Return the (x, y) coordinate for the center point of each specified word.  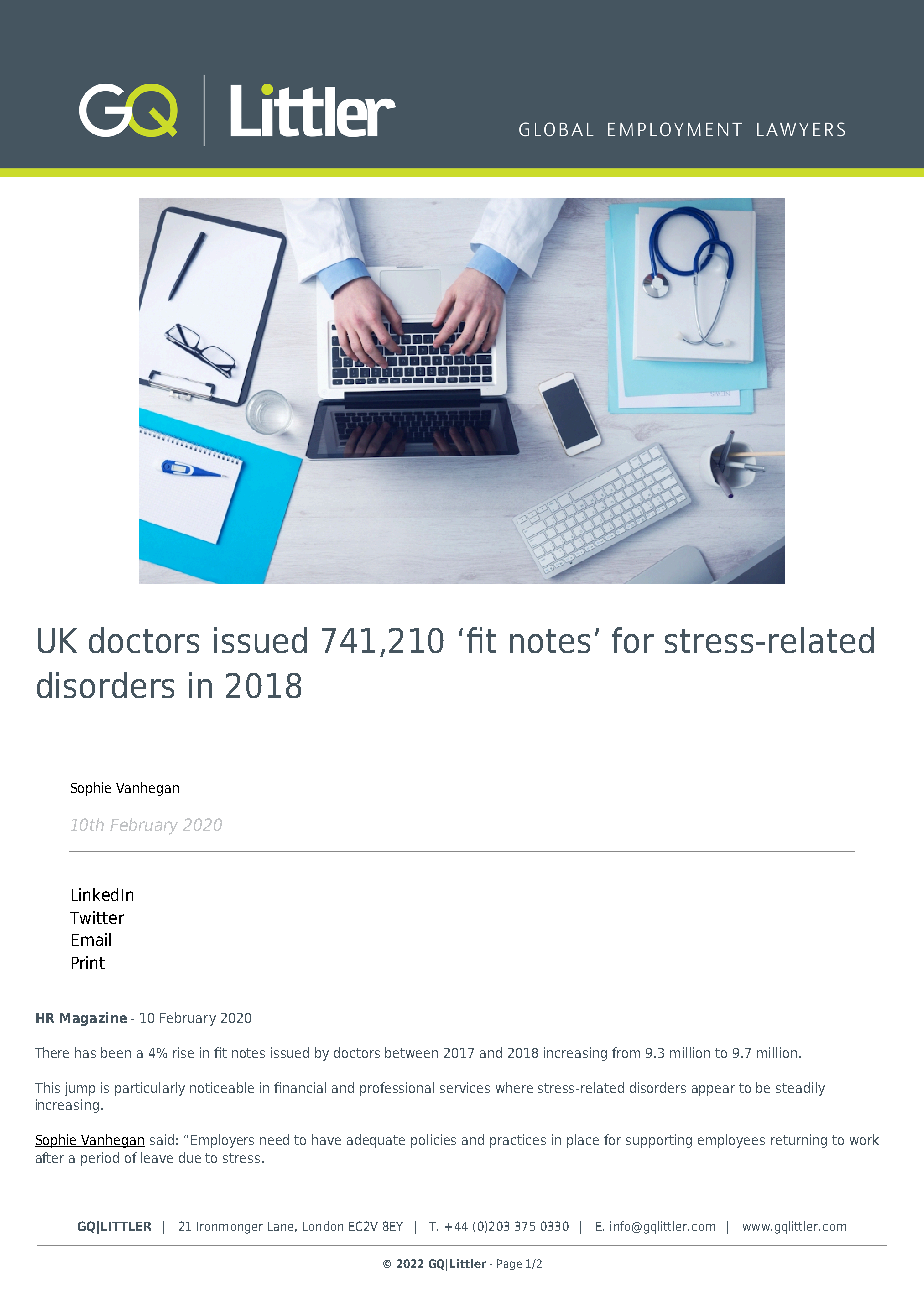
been (116, 1052)
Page (509, 1264)
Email (91, 939)
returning (799, 1141)
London (323, 1226)
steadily (800, 1089)
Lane (282, 1227)
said (162, 1139)
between (411, 1052)
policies (433, 1141)
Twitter (97, 917)
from (626, 1052)
